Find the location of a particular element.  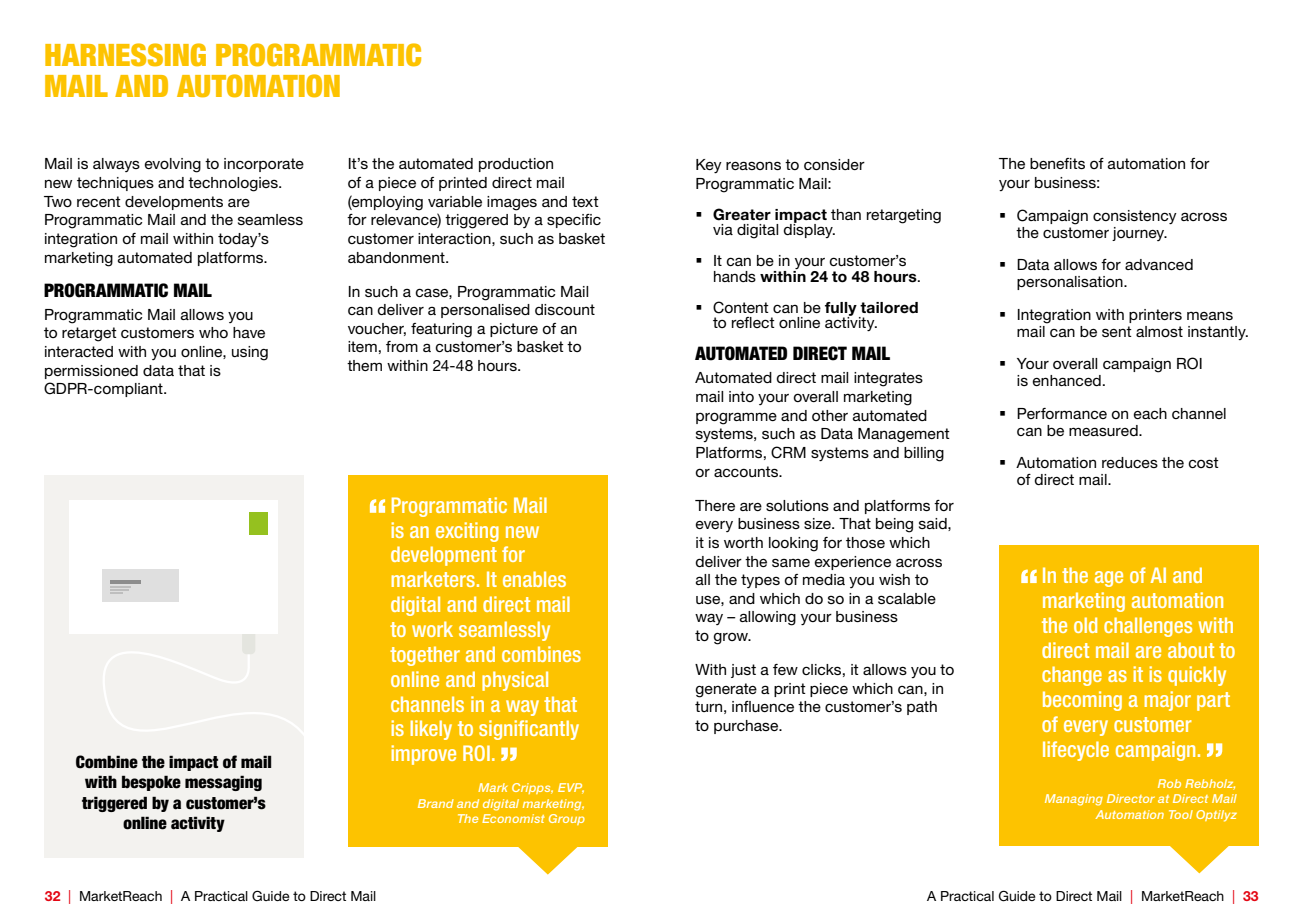

messaging is located at coordinates (223, 783).
